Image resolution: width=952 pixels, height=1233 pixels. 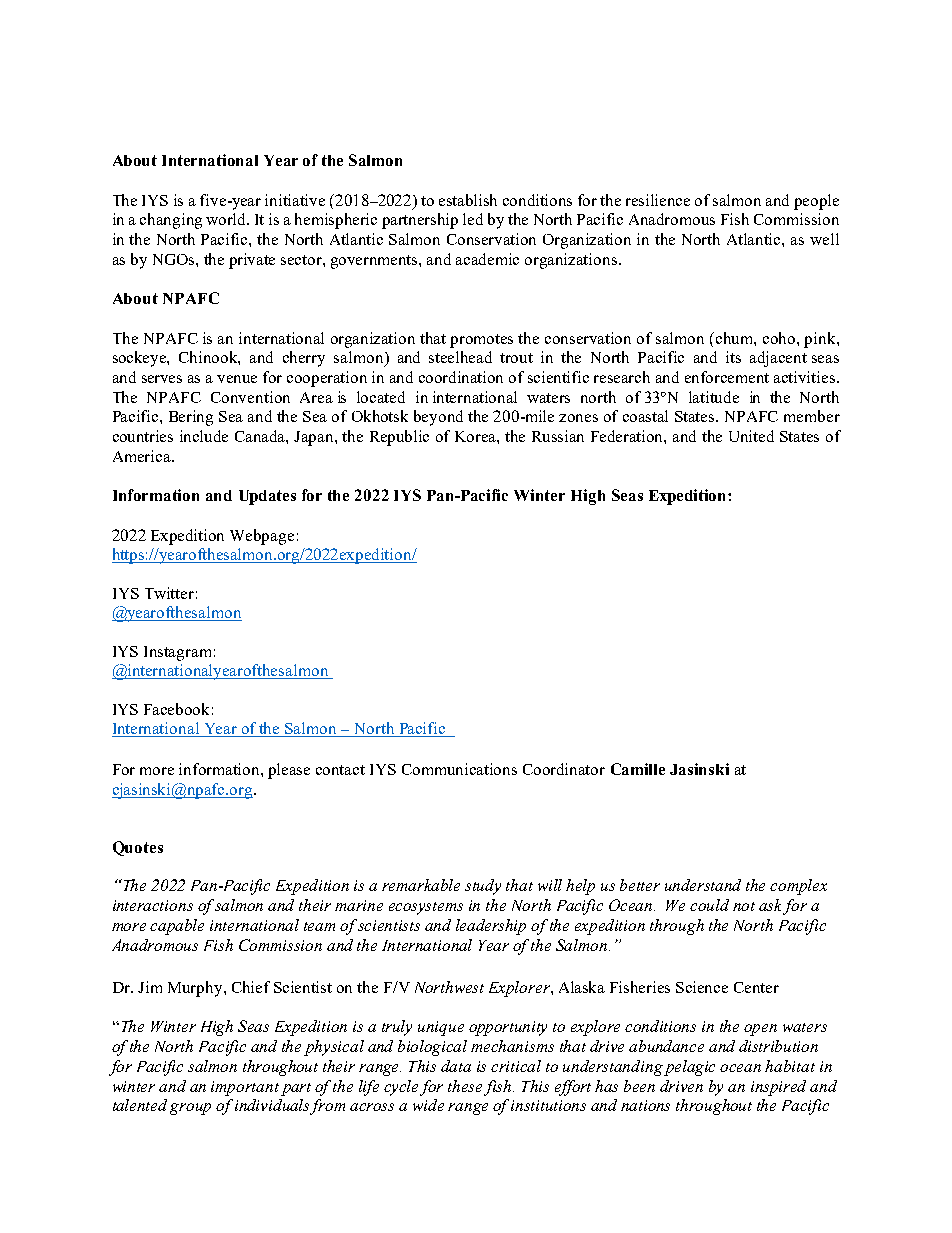 What do you see at coordinates (816, 202) in the screenshot?
I see `people` at bounding box center [816, 202].
